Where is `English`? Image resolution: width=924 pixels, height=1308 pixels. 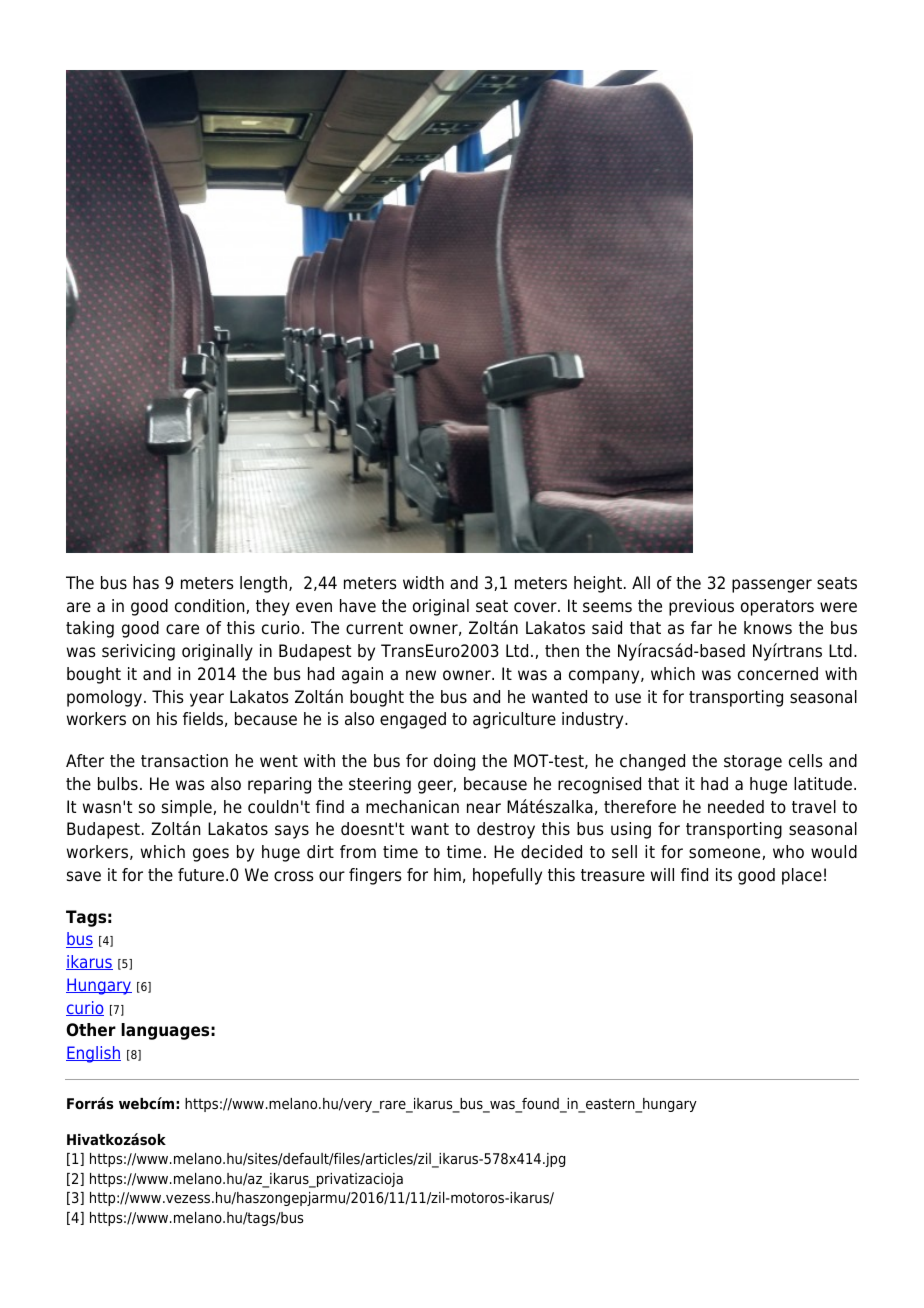 English is located at coordinates (93, 1054).
